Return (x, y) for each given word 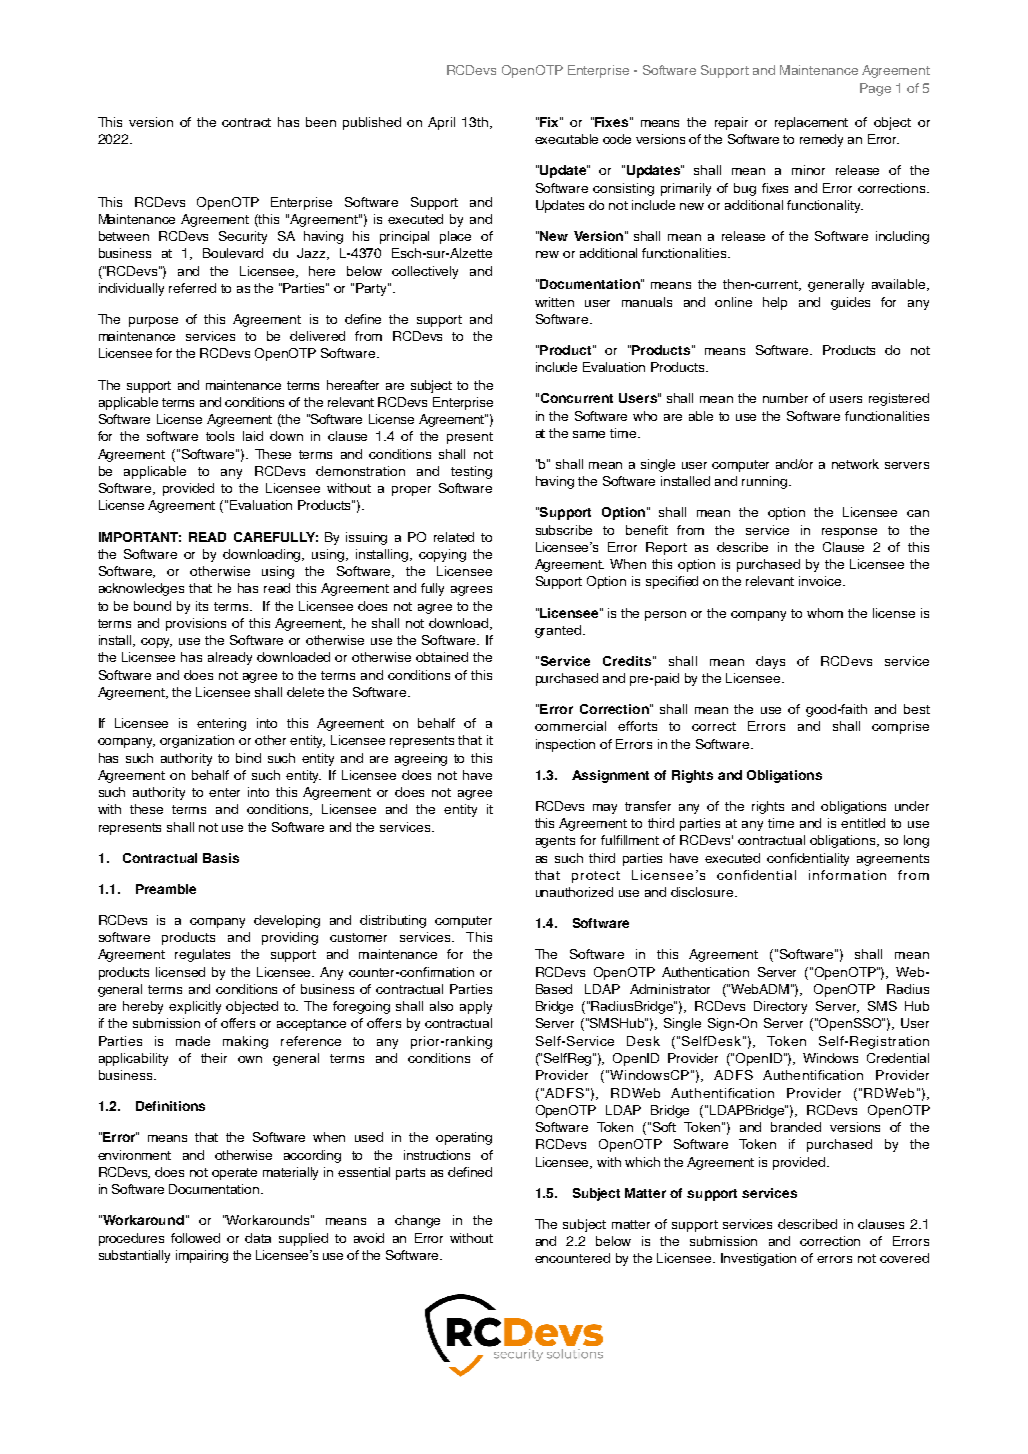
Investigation (758, 1259)
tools (220, 436)
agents (555, 842)
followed (195, 1238)
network (855, 464)
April (441, 123)
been (321, 122)
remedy (821, 140)
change (417, 1221)
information (847, 875)
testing (471, 472)
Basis (221, 858)
